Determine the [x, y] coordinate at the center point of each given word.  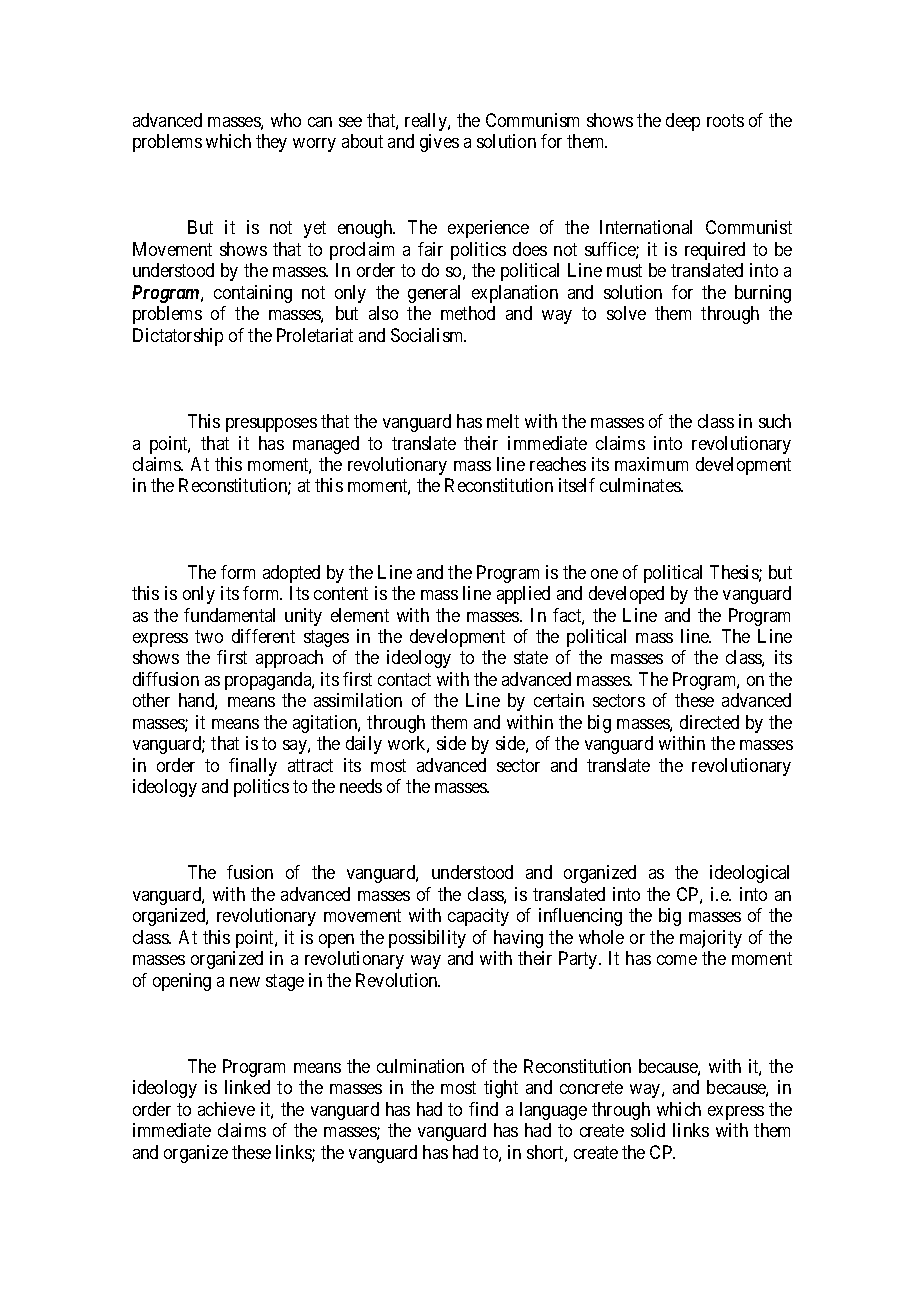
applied [523, 595]
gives [439, 143]
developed [626, 595]
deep [683, 122]
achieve [226, 1109]
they [271, 143]
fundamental [229, 615]
